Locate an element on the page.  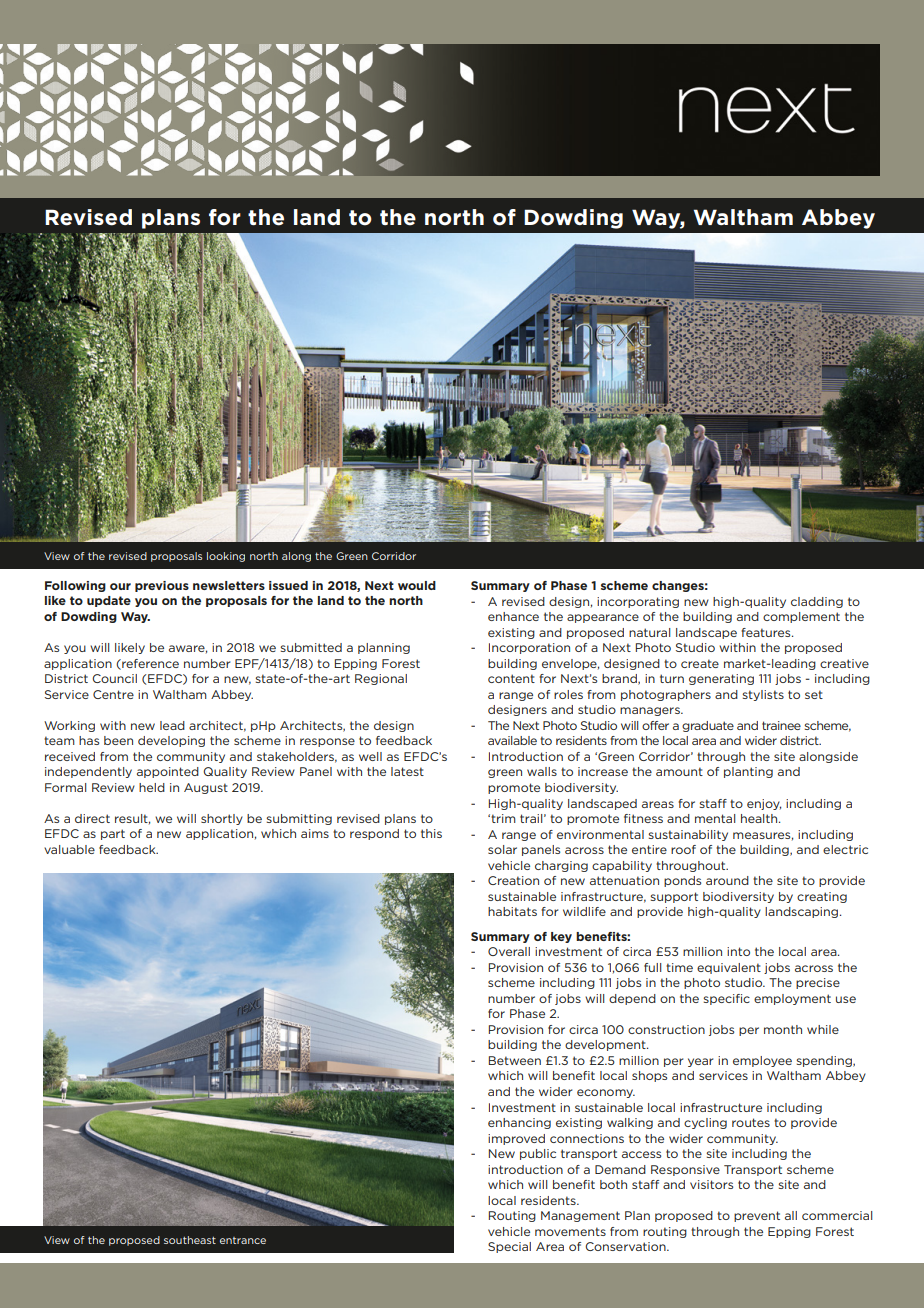
Special is located at coordinates (509, 1247).
